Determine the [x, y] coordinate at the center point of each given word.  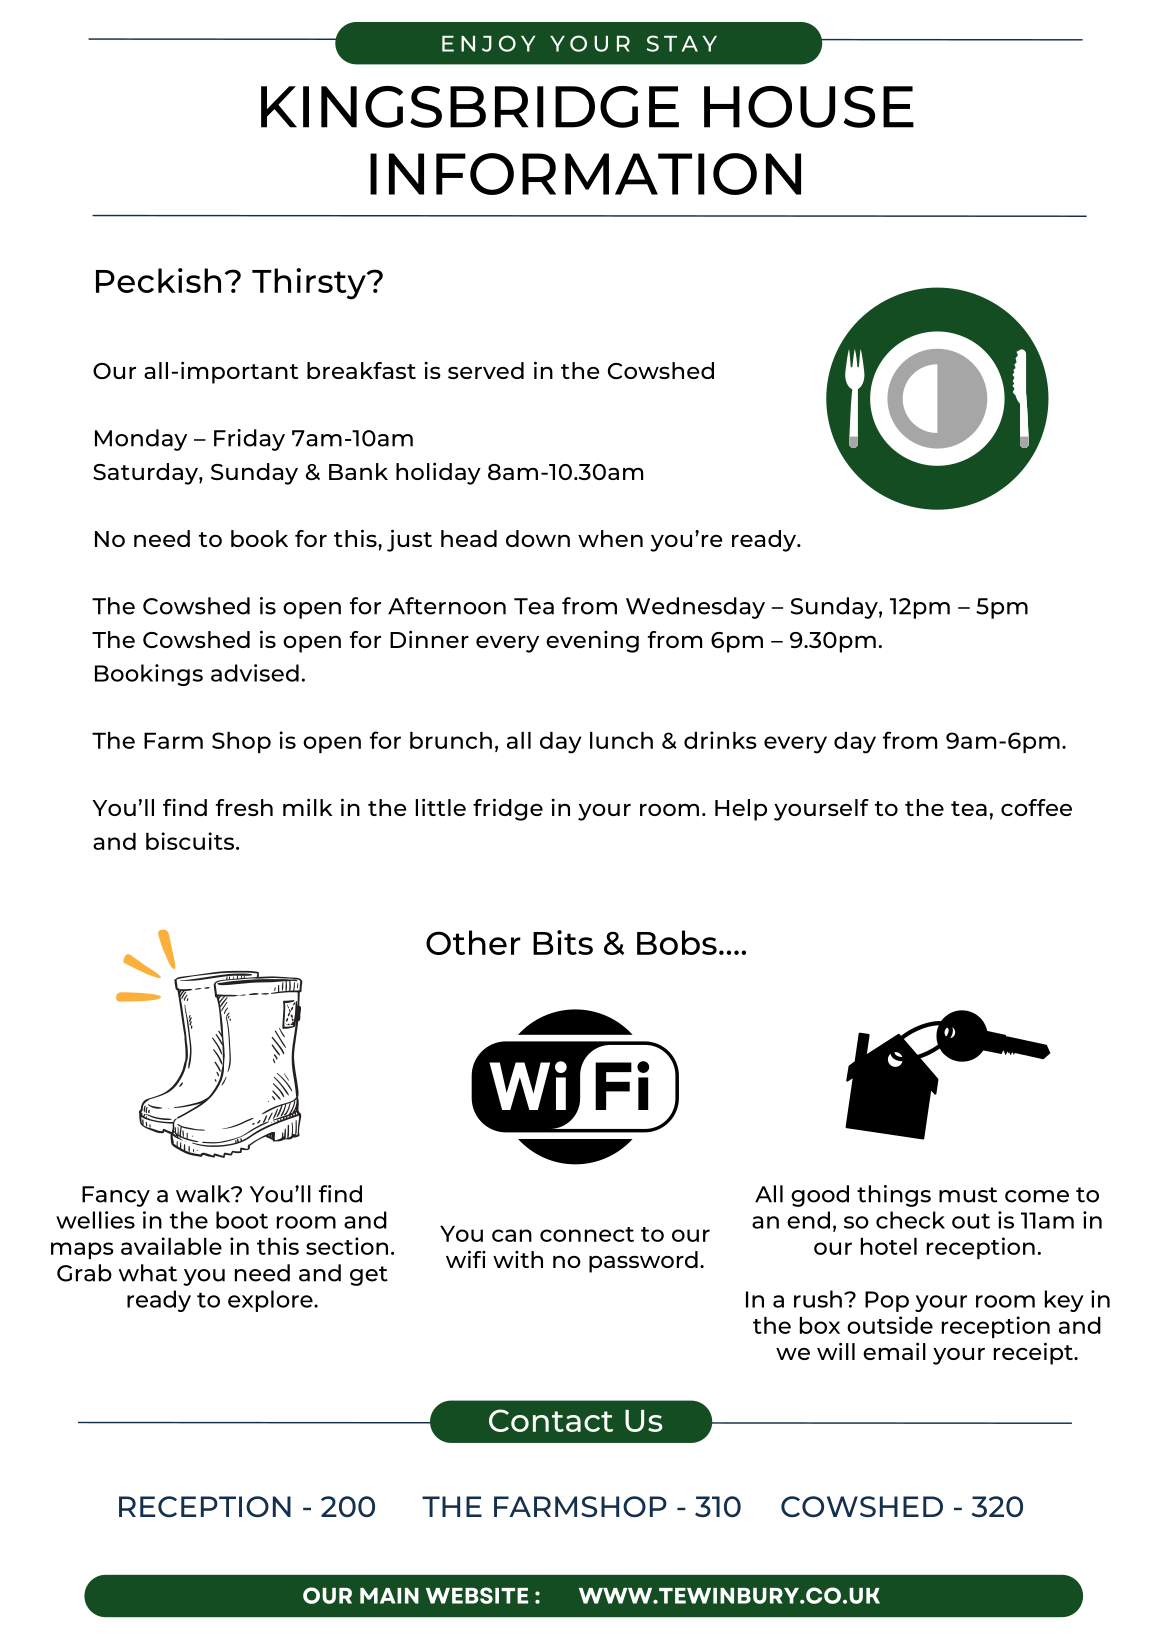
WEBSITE [477, 1595]
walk [204, 1194]
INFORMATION [585, 174]
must [968, 1195]
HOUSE [809, 107]
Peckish [158, 280]
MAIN [389, 1596]
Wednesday [695, 608]
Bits [563, 942]
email [894, 1351]
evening [592, 642]
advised [255, 673]
